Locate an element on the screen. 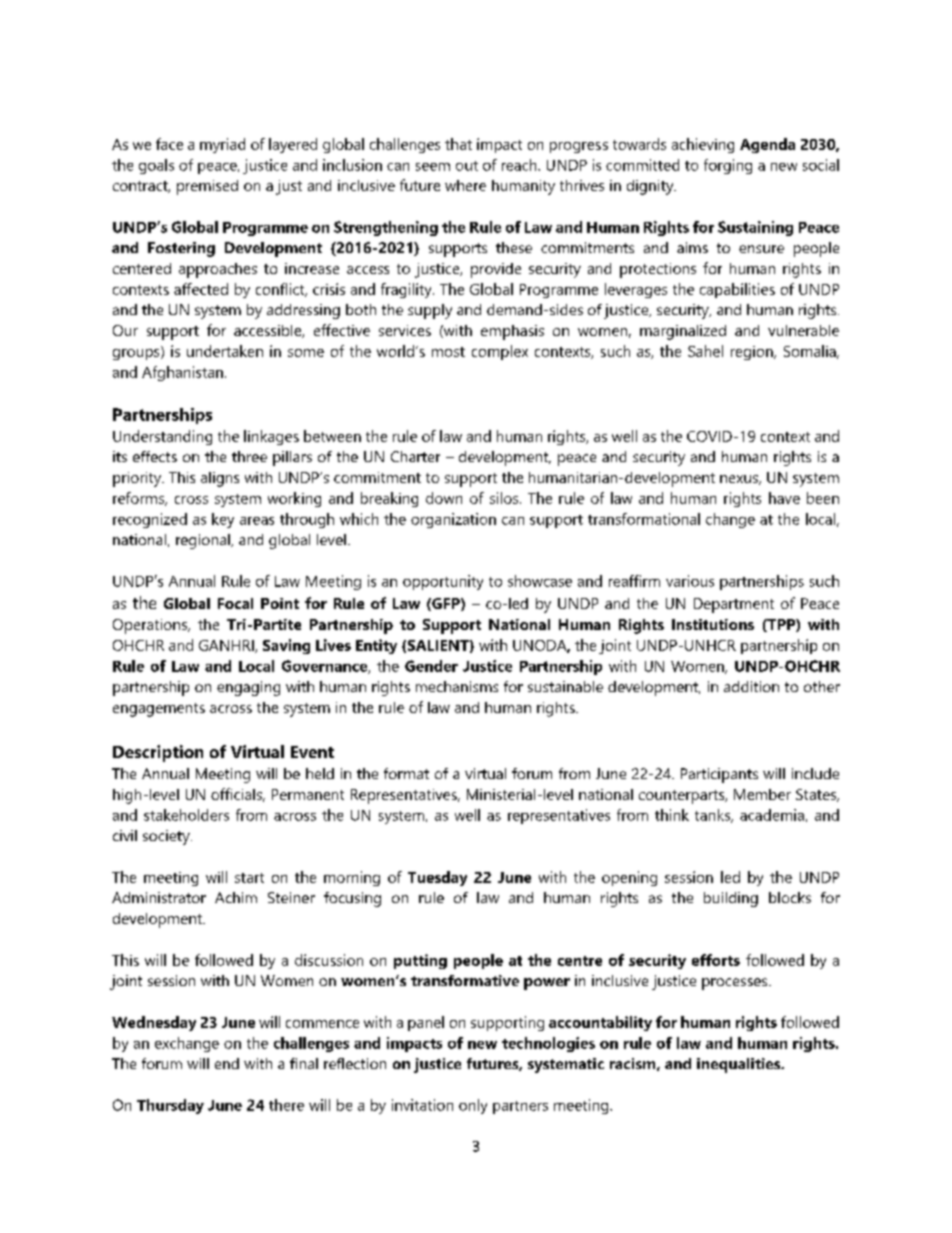  inequalities is located at coordinates (740, 1065).
